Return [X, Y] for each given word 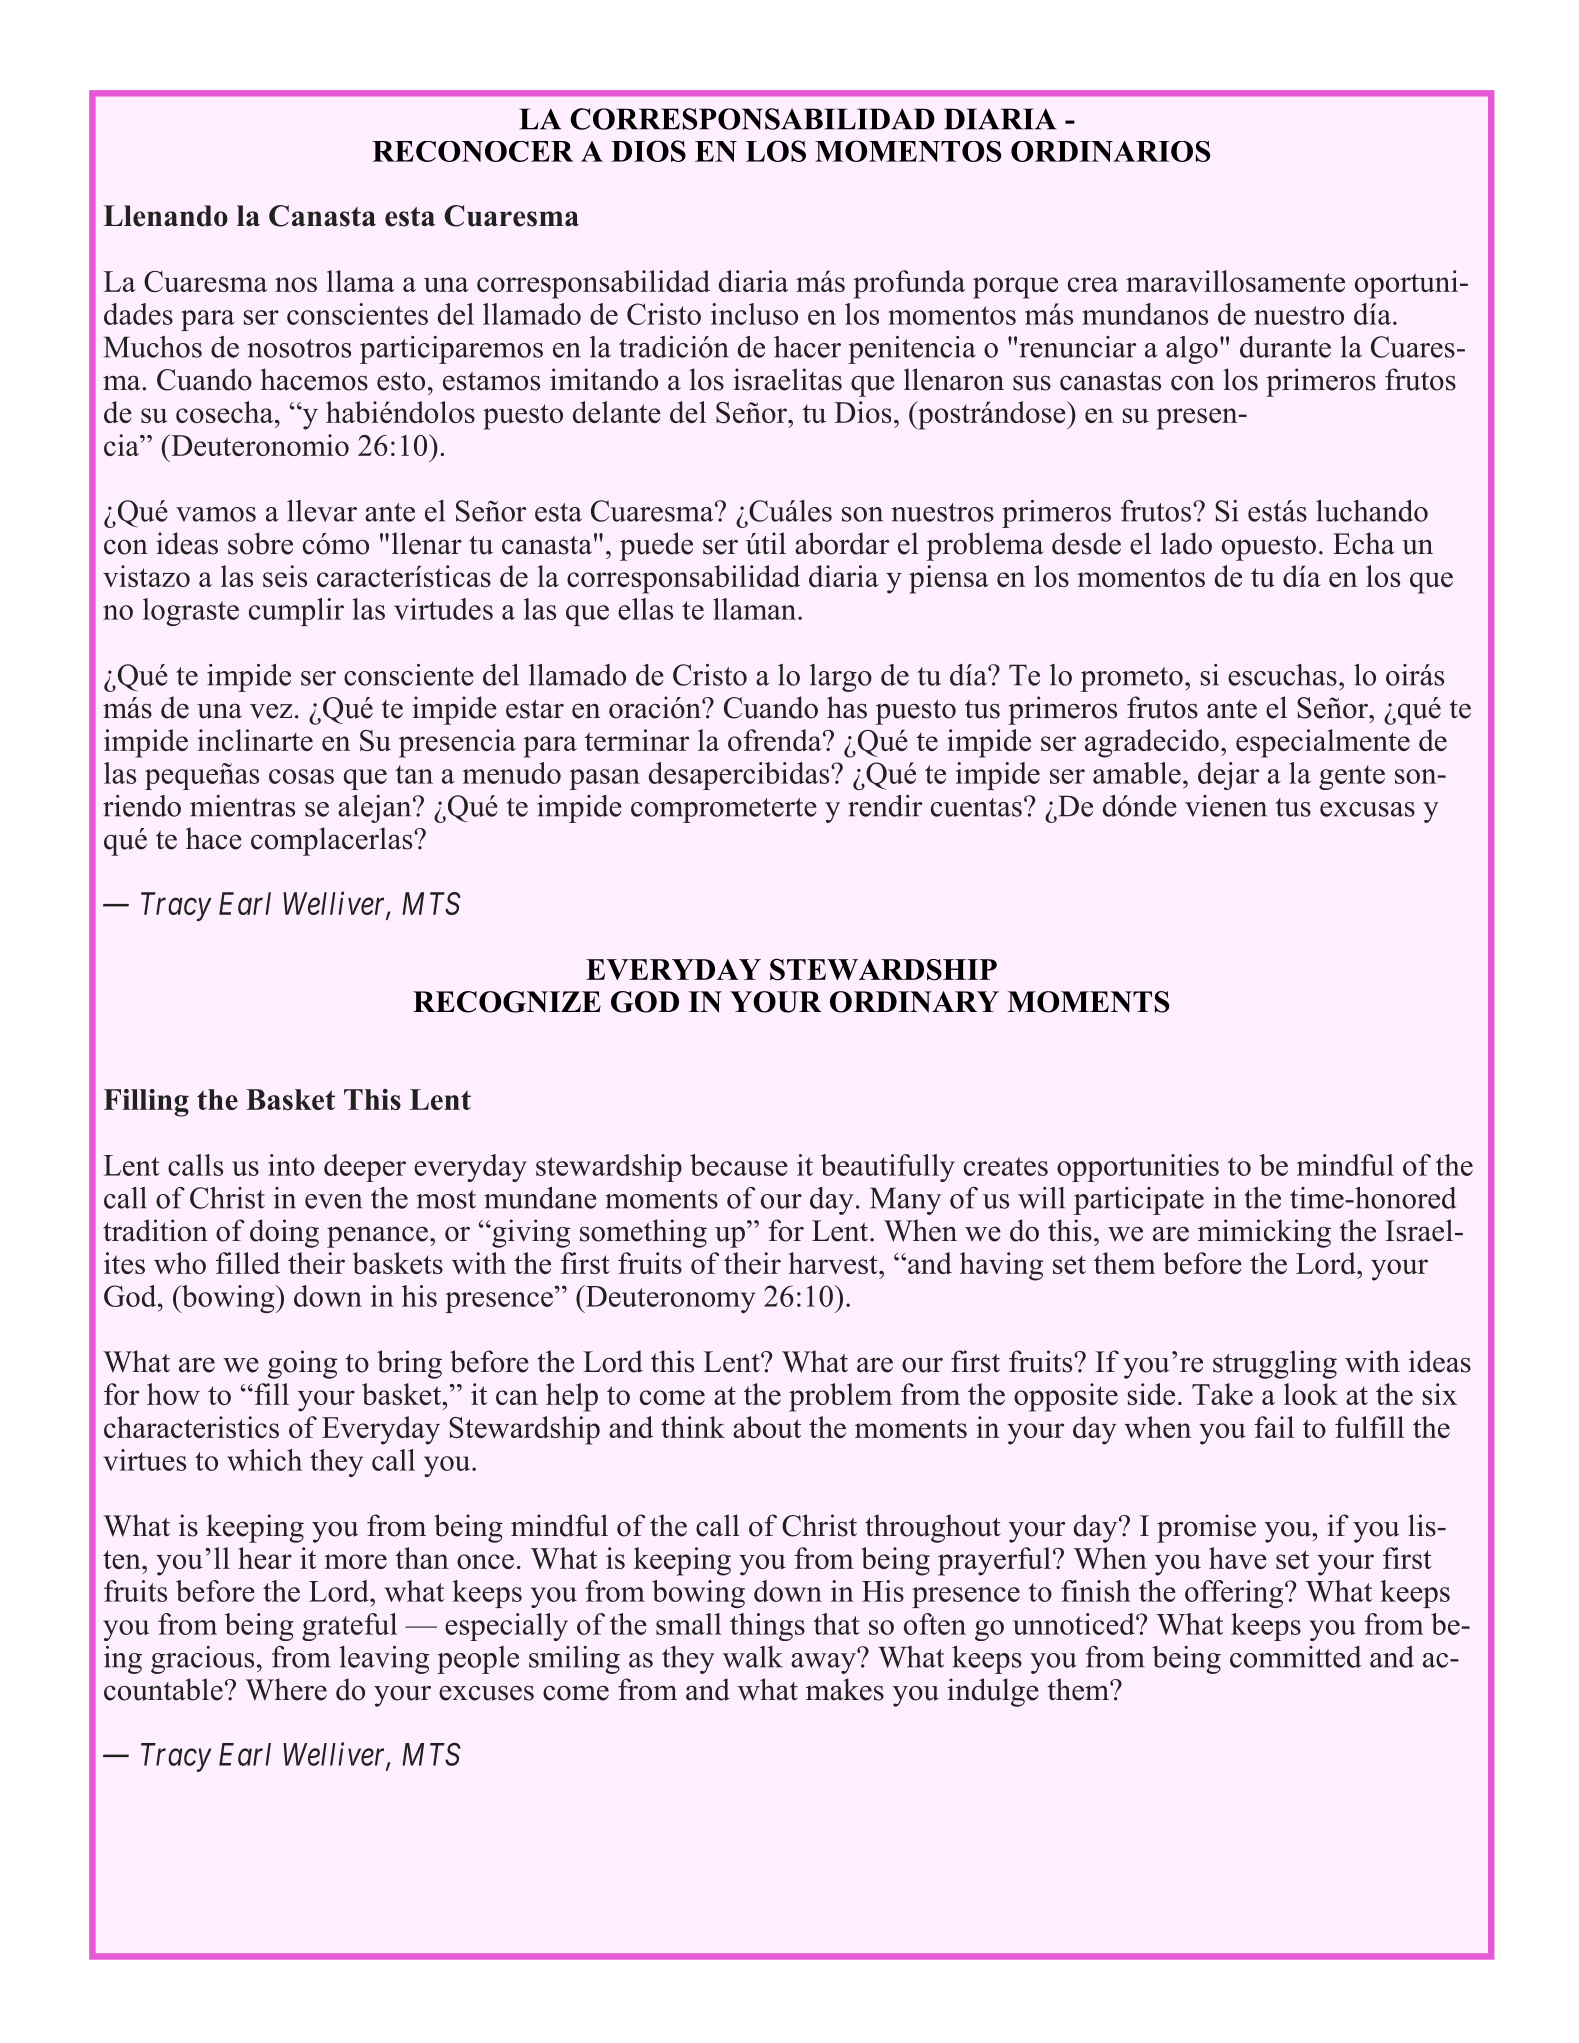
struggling [1275, 1364]
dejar [1228, 776]
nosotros [299, 348]
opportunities [1138, 1168]
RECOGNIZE [507, 1002]
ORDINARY [914, 1002]
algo [1192, 350]
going [302, 1364]
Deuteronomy [669, 1299]
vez [271, 711]
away [824, 1662]
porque [1015, 288]
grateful [349, 1627]
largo [841, 678]
